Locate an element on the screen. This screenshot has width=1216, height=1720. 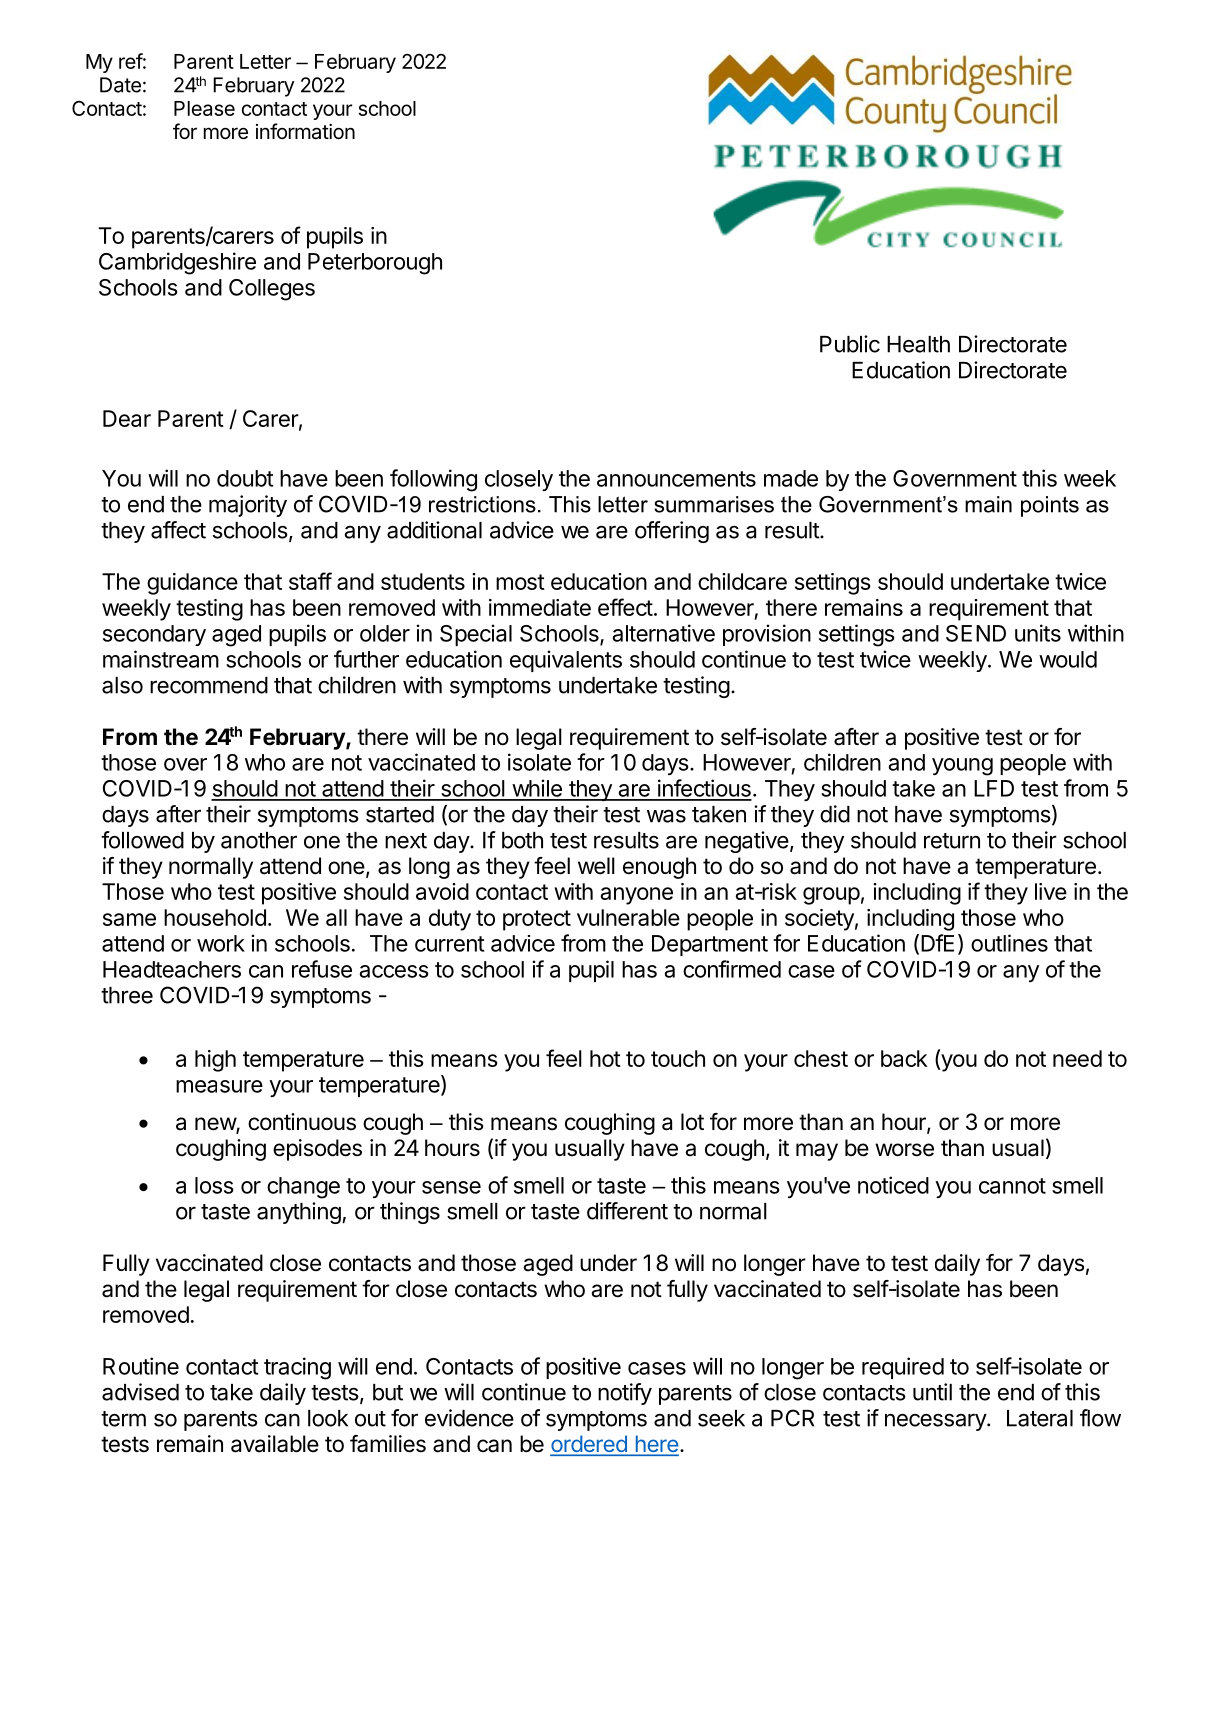
information is located at coordinates (305, 131).
